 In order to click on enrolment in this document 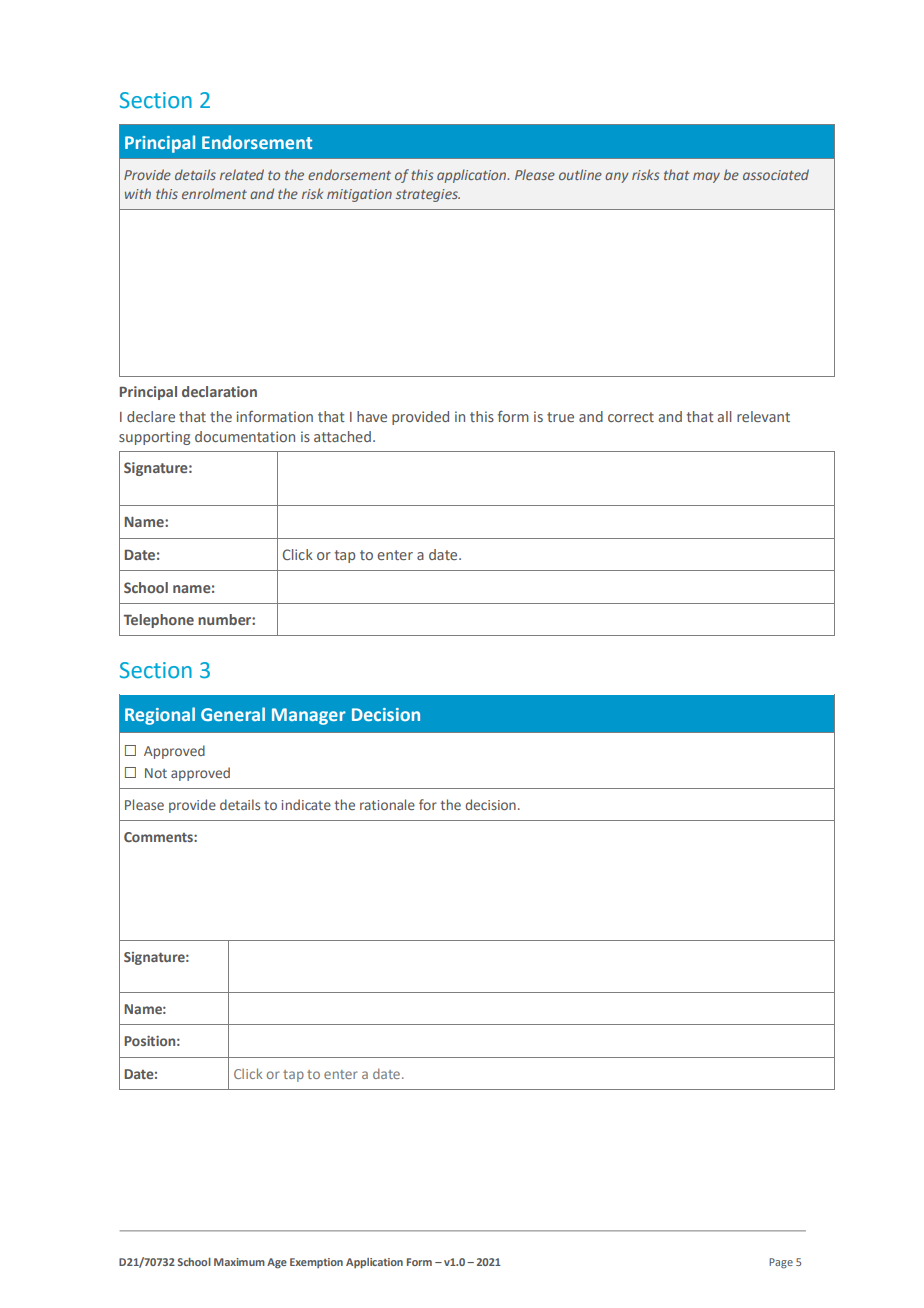, I will do `click(214, 193)`.
